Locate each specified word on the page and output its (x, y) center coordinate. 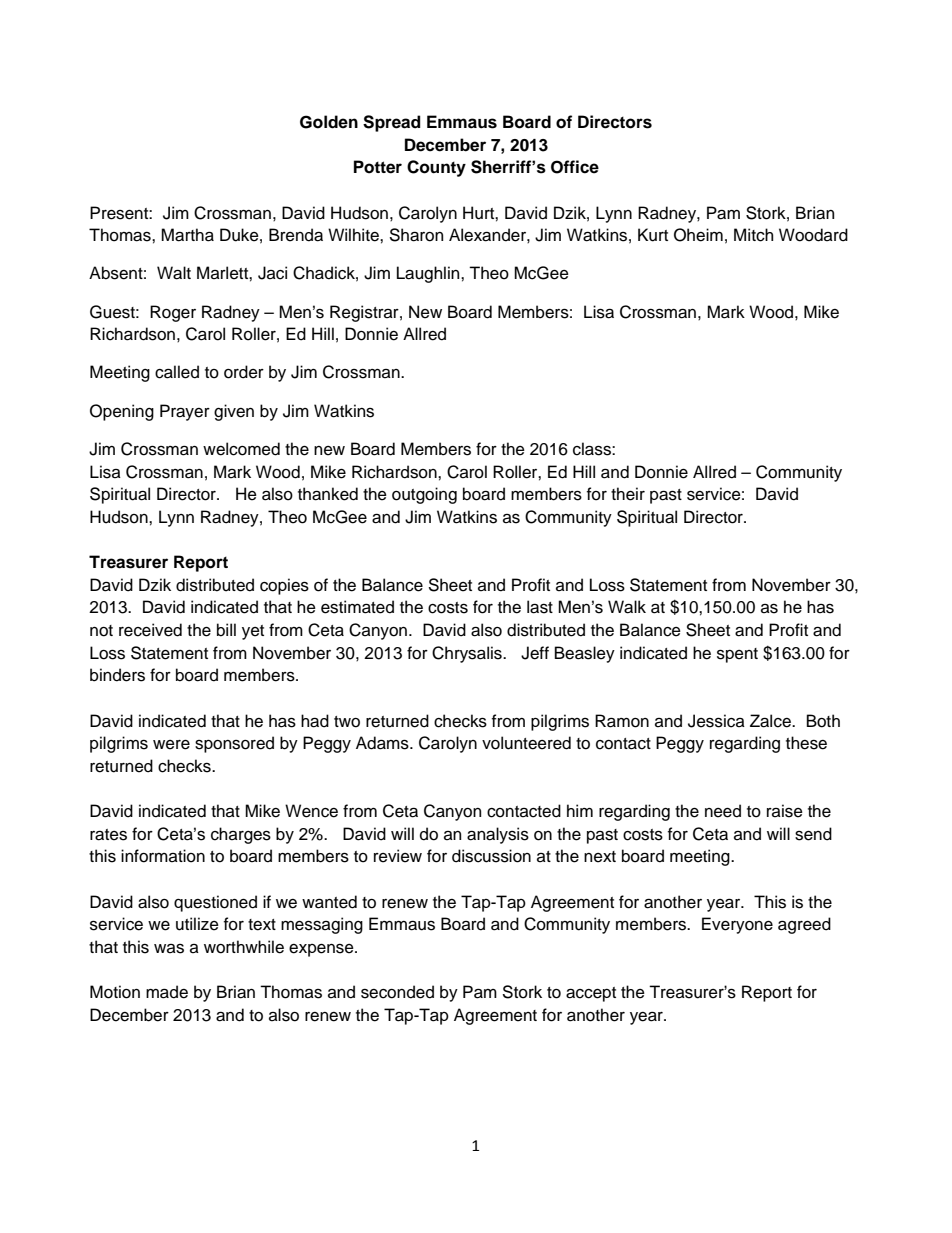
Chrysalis (468, 654)
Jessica (716, 721)
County (436, 168)
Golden (329, 122)
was (169, 949)
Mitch (753, 235)
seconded (397, 992)
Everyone (737, 925)
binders (117, 675)
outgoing (424, 495)
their (628, 494)
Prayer (185, 412)
